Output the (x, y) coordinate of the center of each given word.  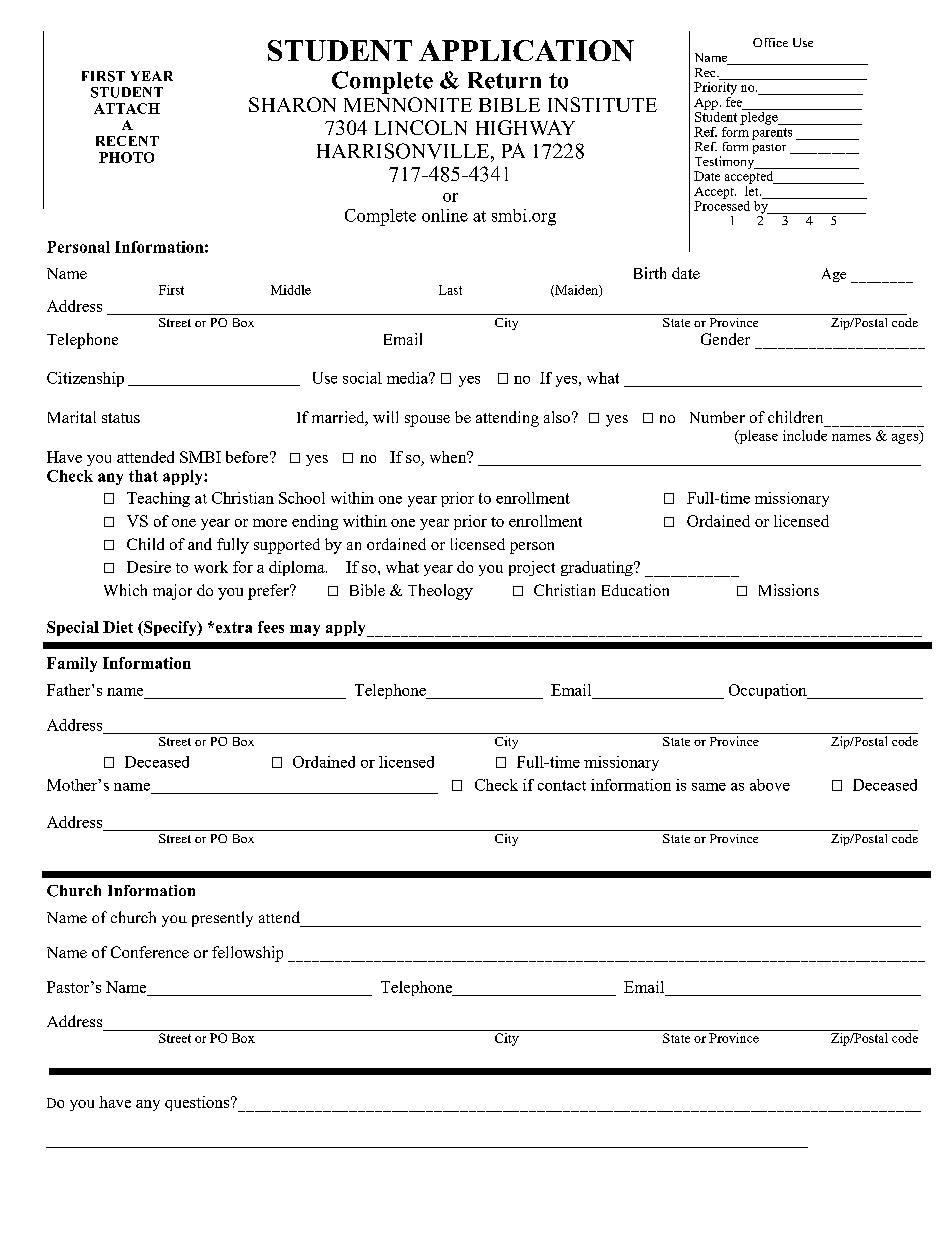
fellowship (247, 954)
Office (770, 42)
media (409, 378)
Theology (440, 592)
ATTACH (127, 108)
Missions (789, 590)
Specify (170, 628)
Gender (725, 339)
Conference (150, 952)
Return (504, 80)
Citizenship (85, 379)
